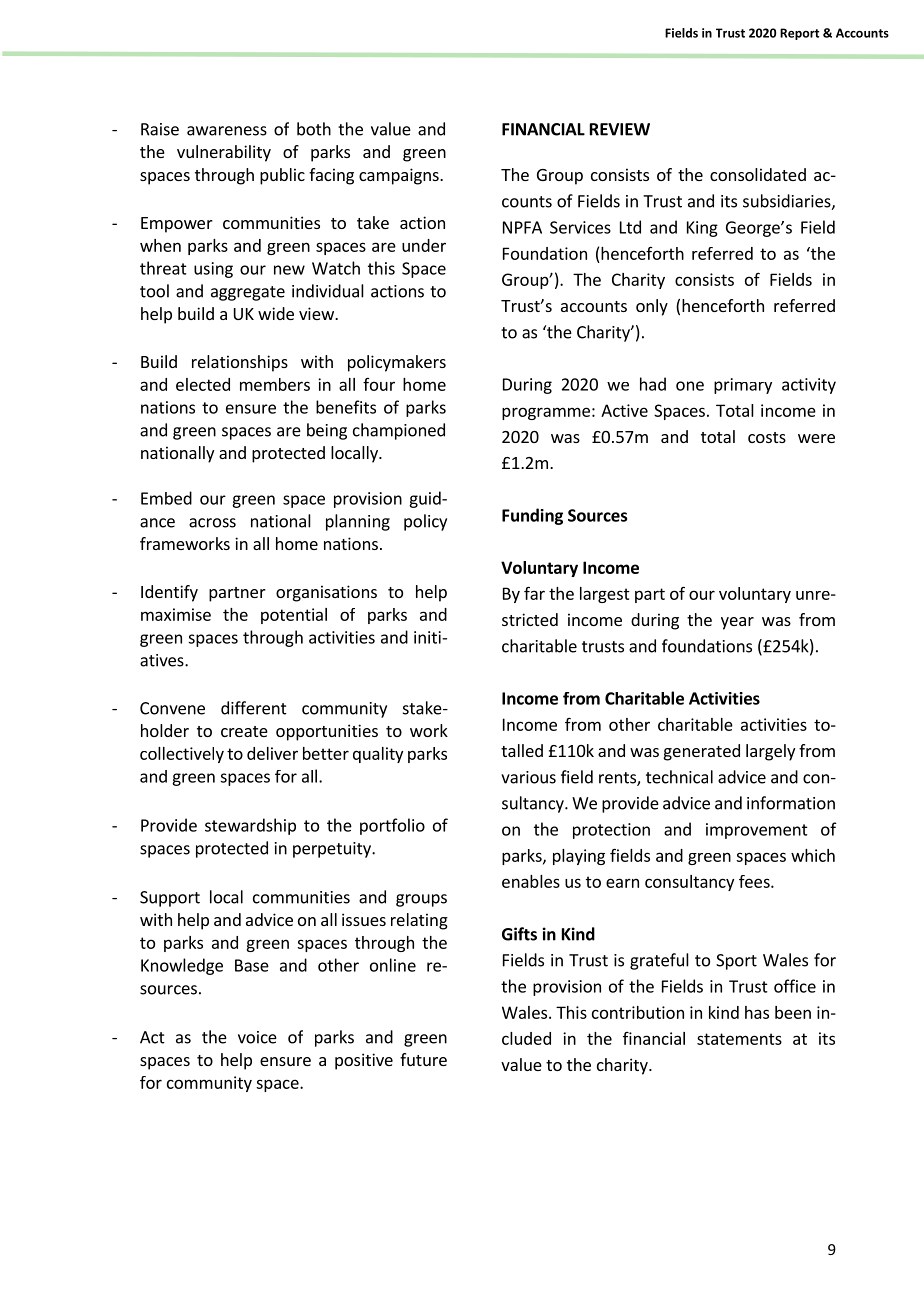  I want to click on awareness, so click(227, 131).
